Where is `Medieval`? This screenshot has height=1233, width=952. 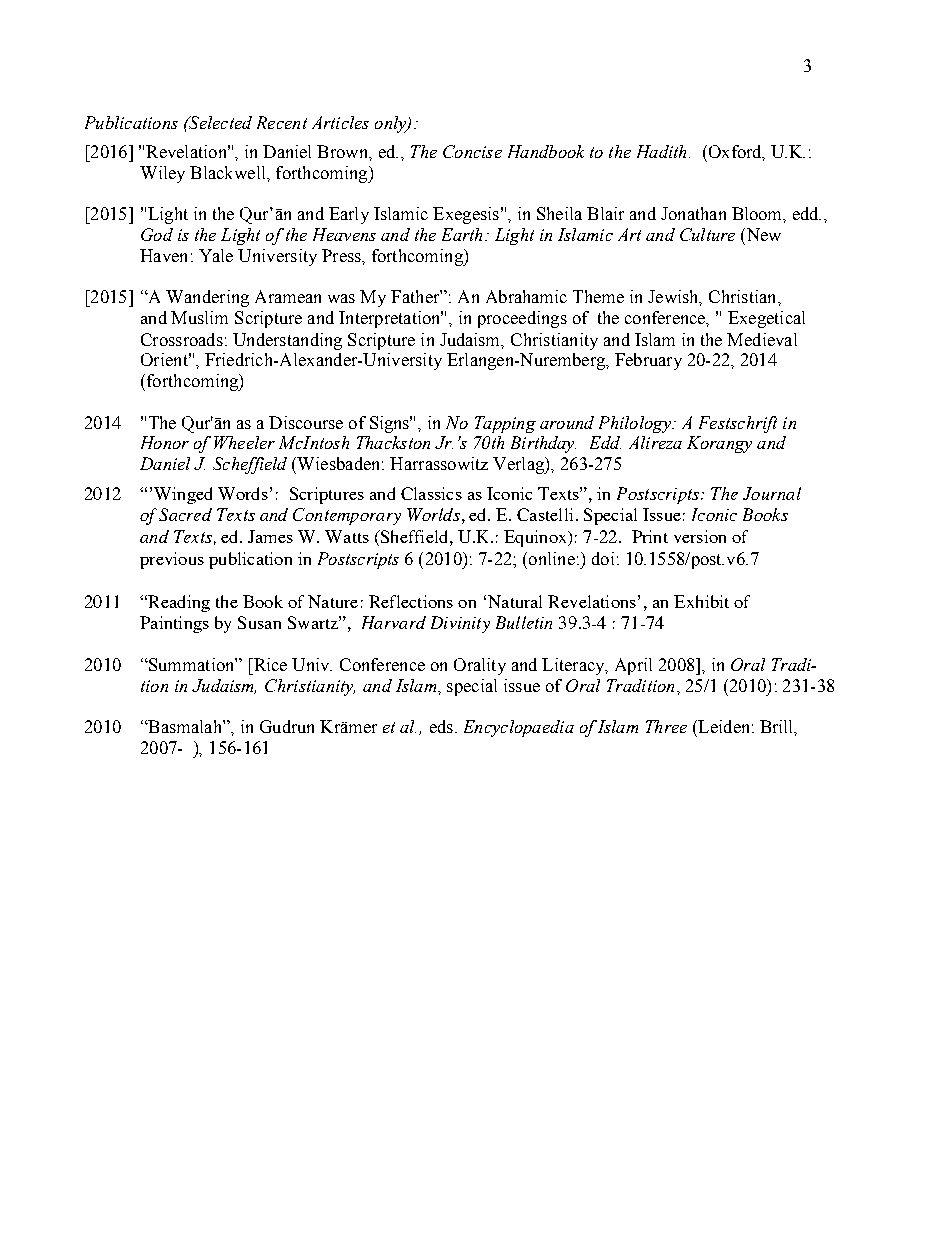 Medieval is located at coordinates (762, 339).
